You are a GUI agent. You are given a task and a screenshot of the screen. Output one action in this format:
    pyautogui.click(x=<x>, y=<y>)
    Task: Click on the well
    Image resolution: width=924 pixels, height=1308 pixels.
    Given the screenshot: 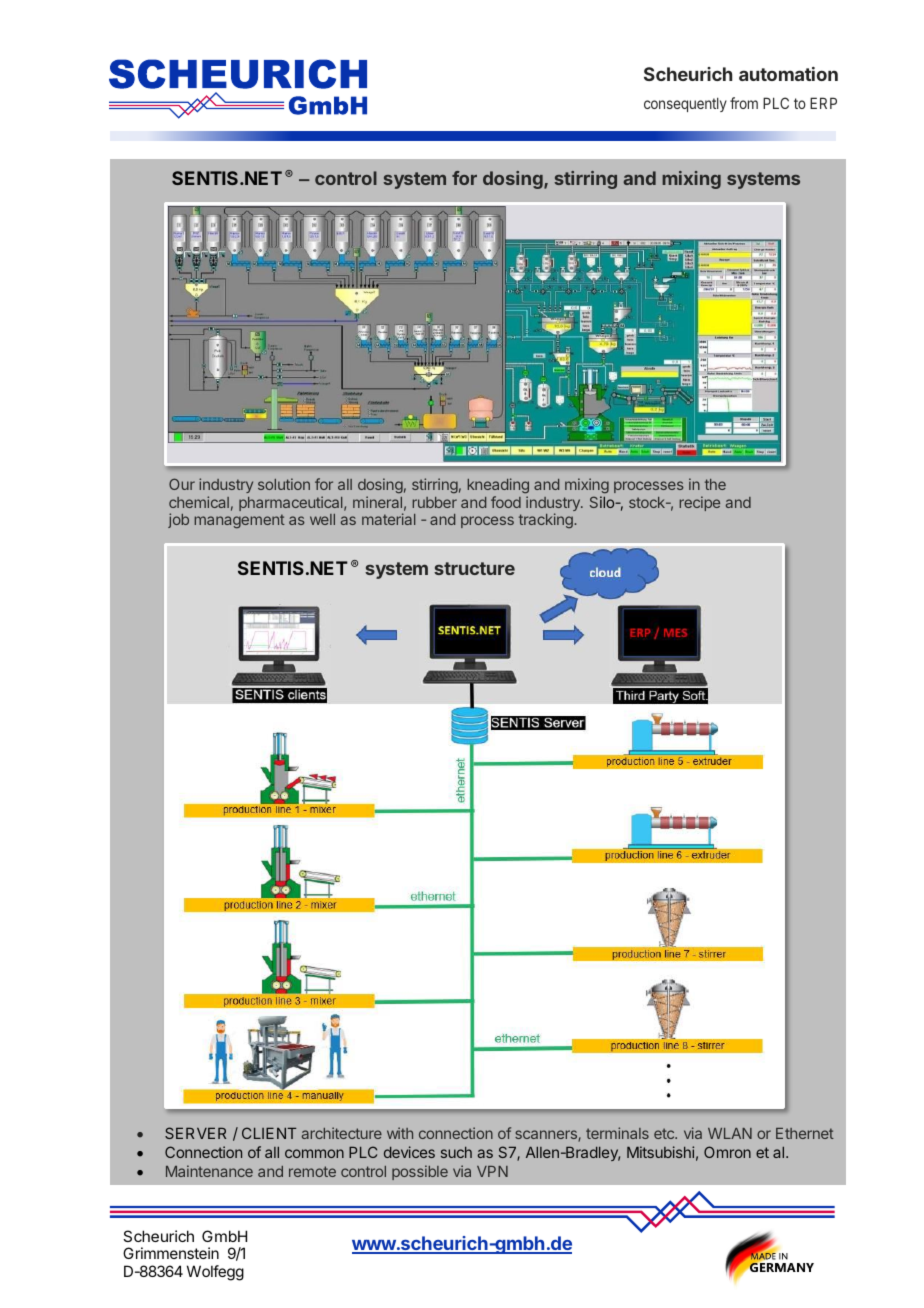 What is the action you would take?
    pyautogui.click(x=322, y=519)
